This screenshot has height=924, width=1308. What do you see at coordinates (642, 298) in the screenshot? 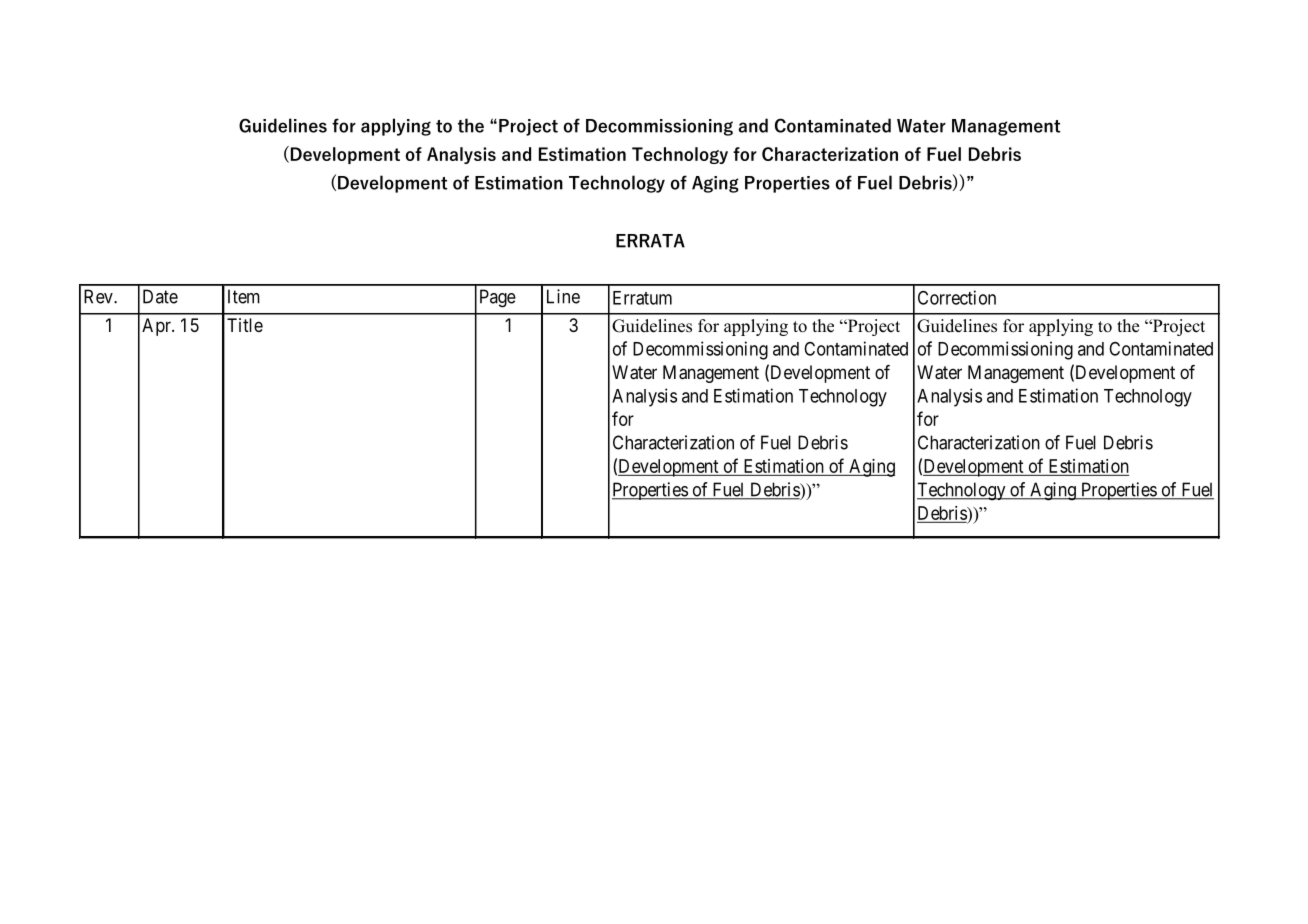
I see `Erratum` at bounding box center [642, 298].
